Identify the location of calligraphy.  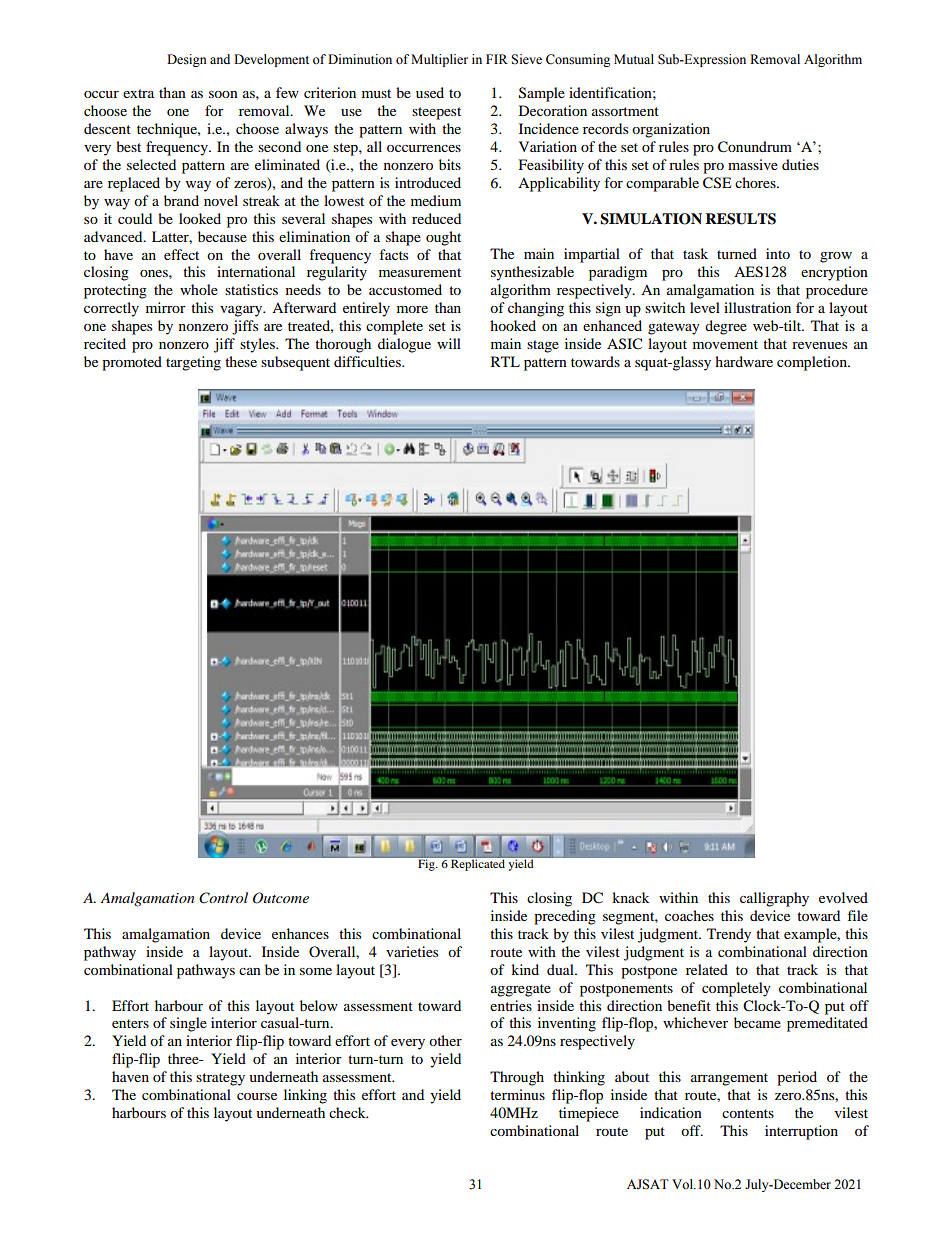
(774, 899).
